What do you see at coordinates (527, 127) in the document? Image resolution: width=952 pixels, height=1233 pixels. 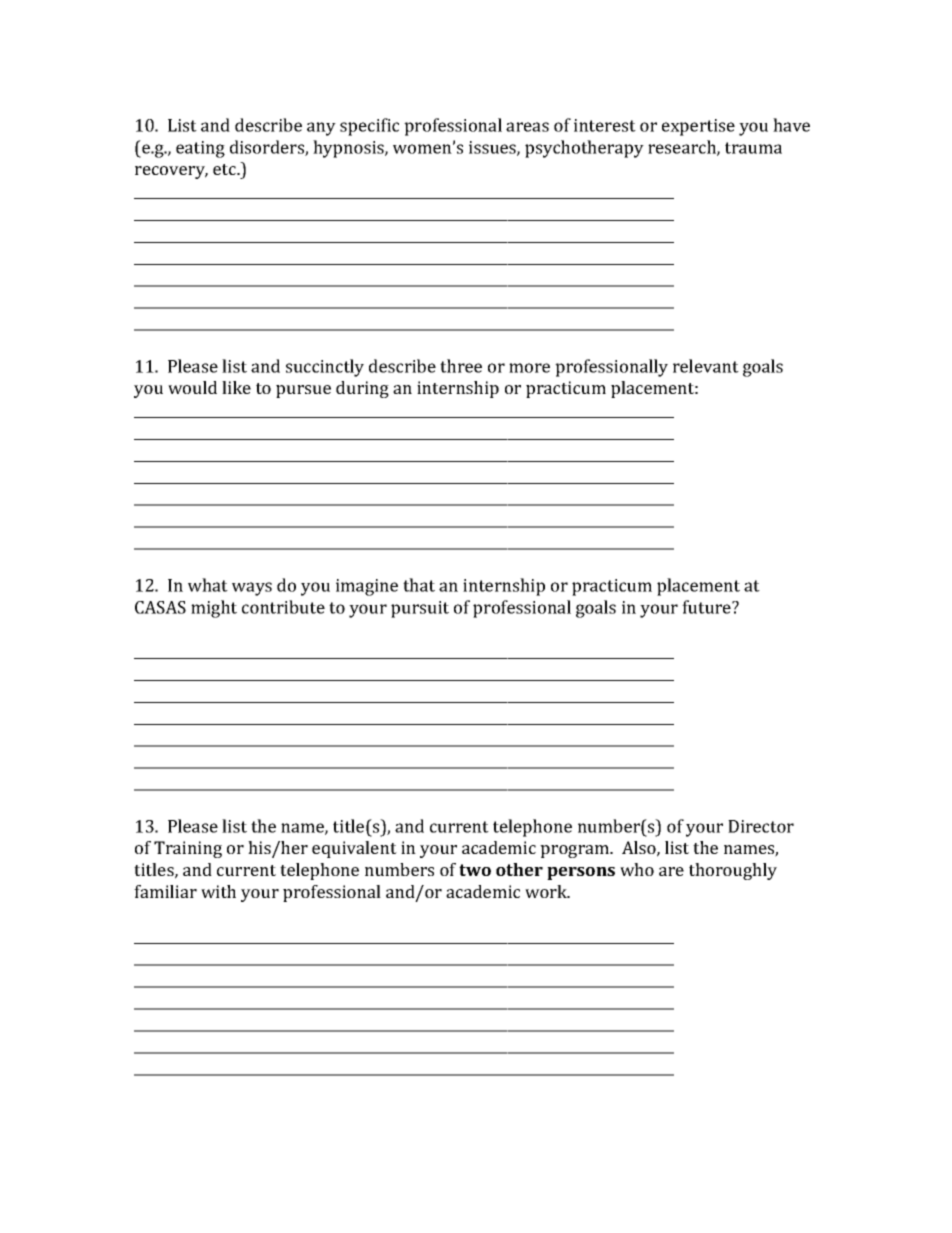 I see `areas` at bounding box center [527, 127].
